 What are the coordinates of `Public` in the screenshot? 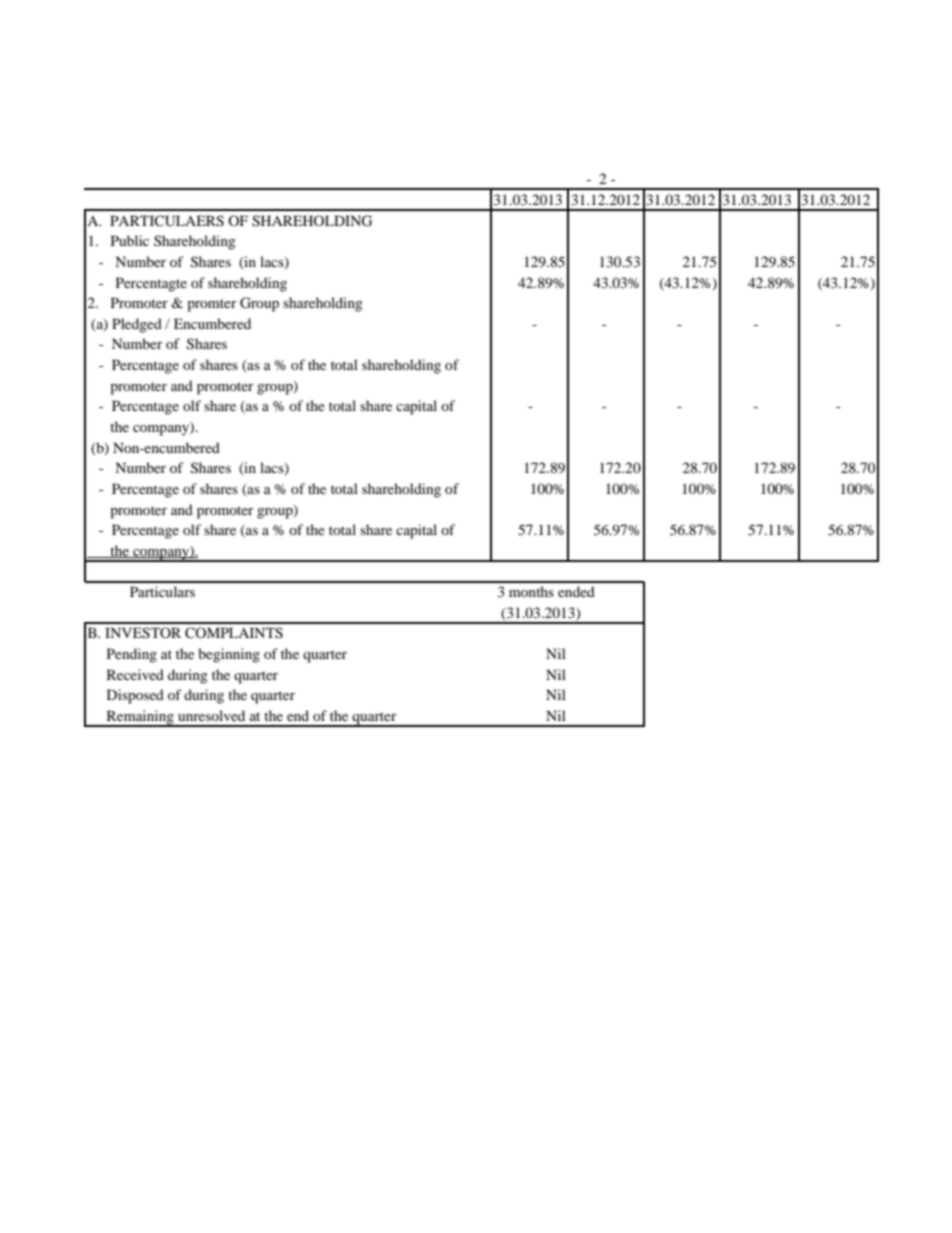 It's located at (130, 240).
